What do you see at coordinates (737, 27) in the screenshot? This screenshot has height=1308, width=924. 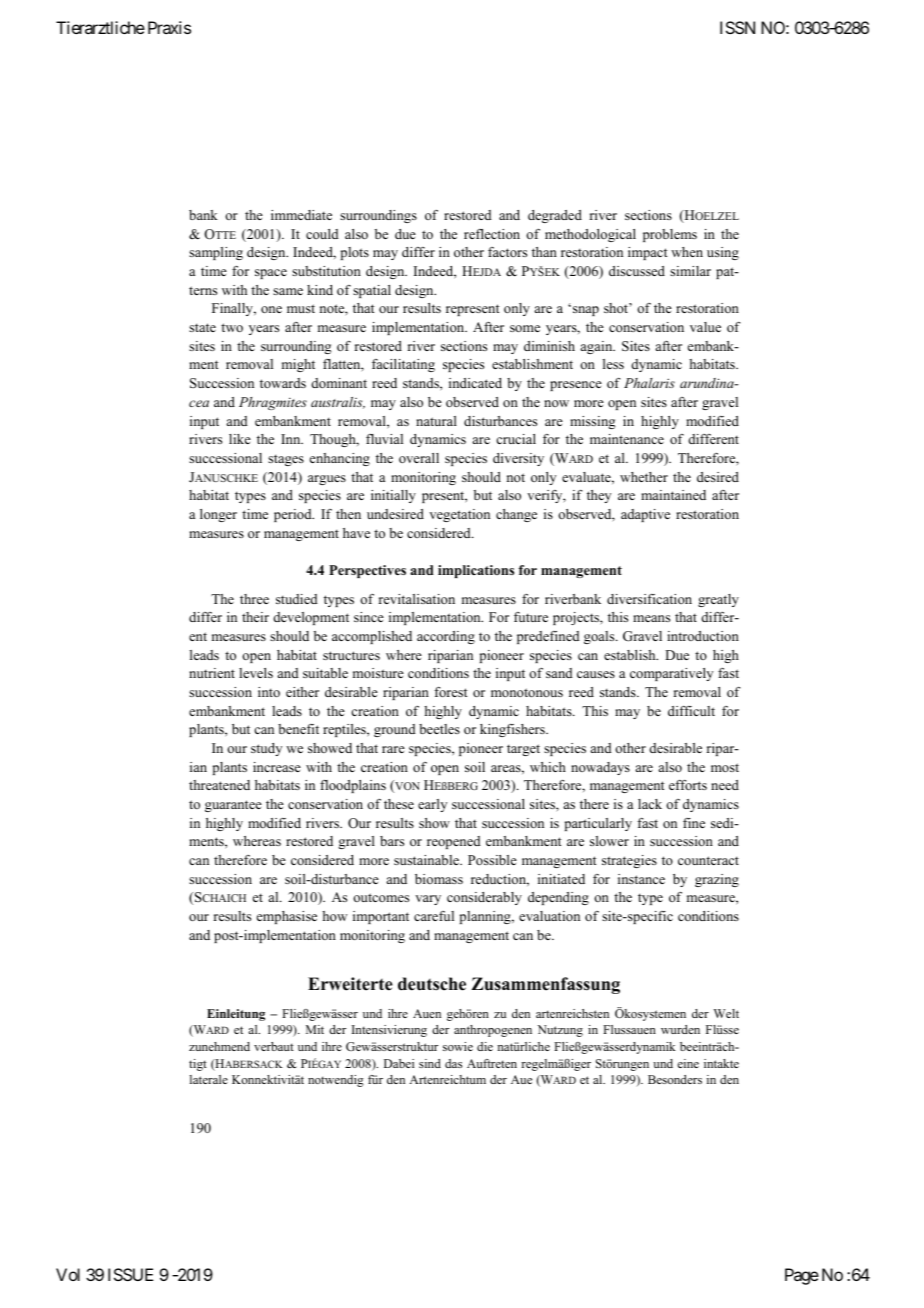 I see `ISSN` at bounding box center [737, 27].
